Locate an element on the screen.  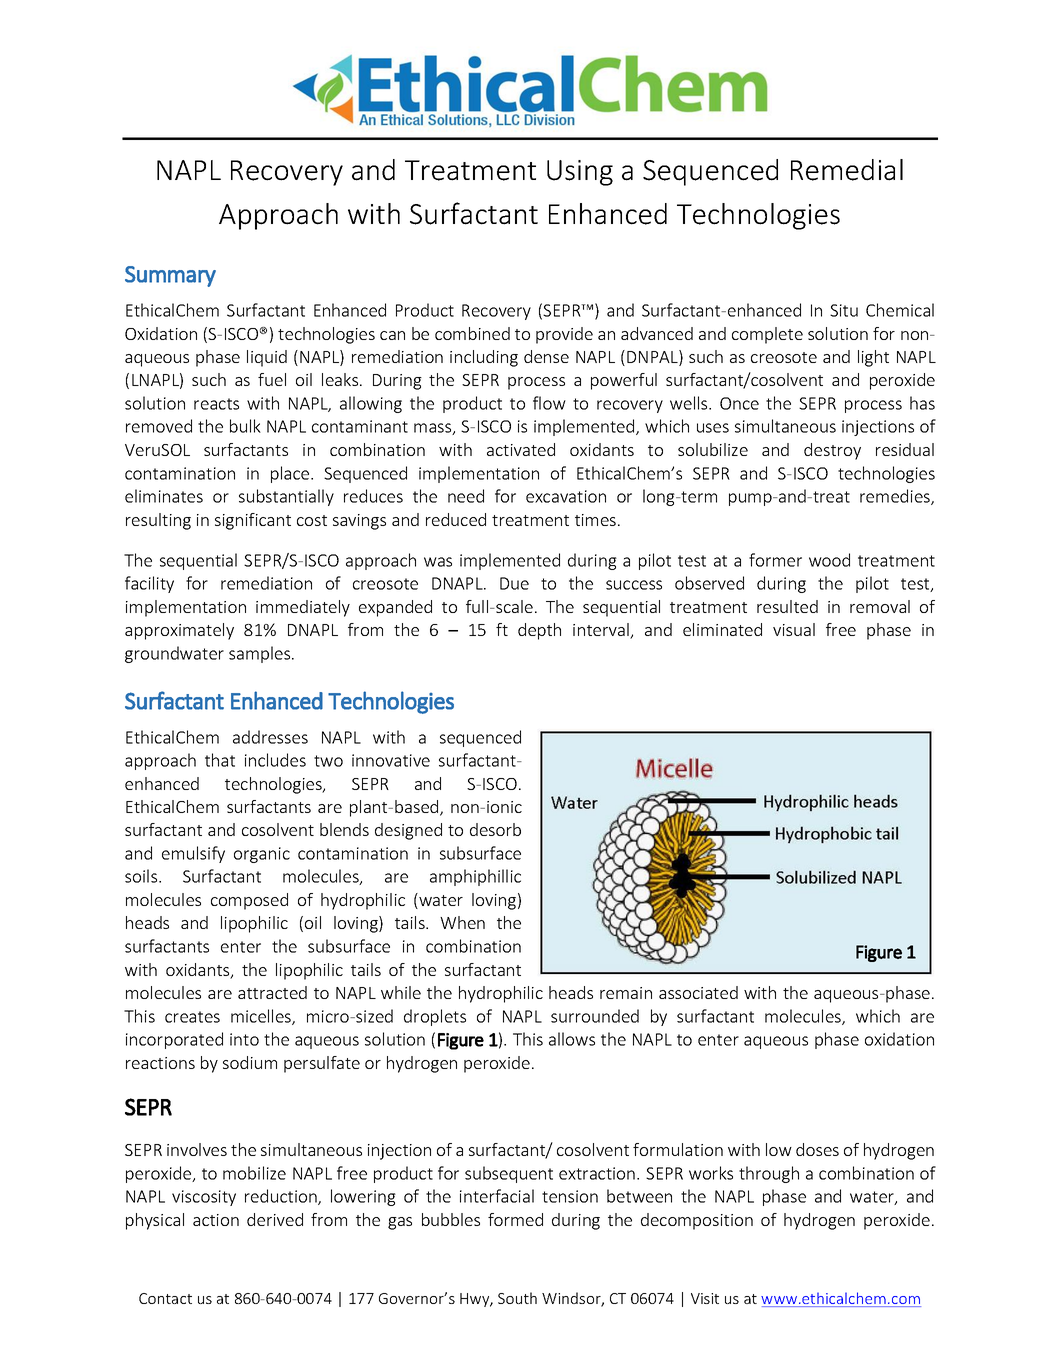
Summary is located at coordinates (170, 276).
